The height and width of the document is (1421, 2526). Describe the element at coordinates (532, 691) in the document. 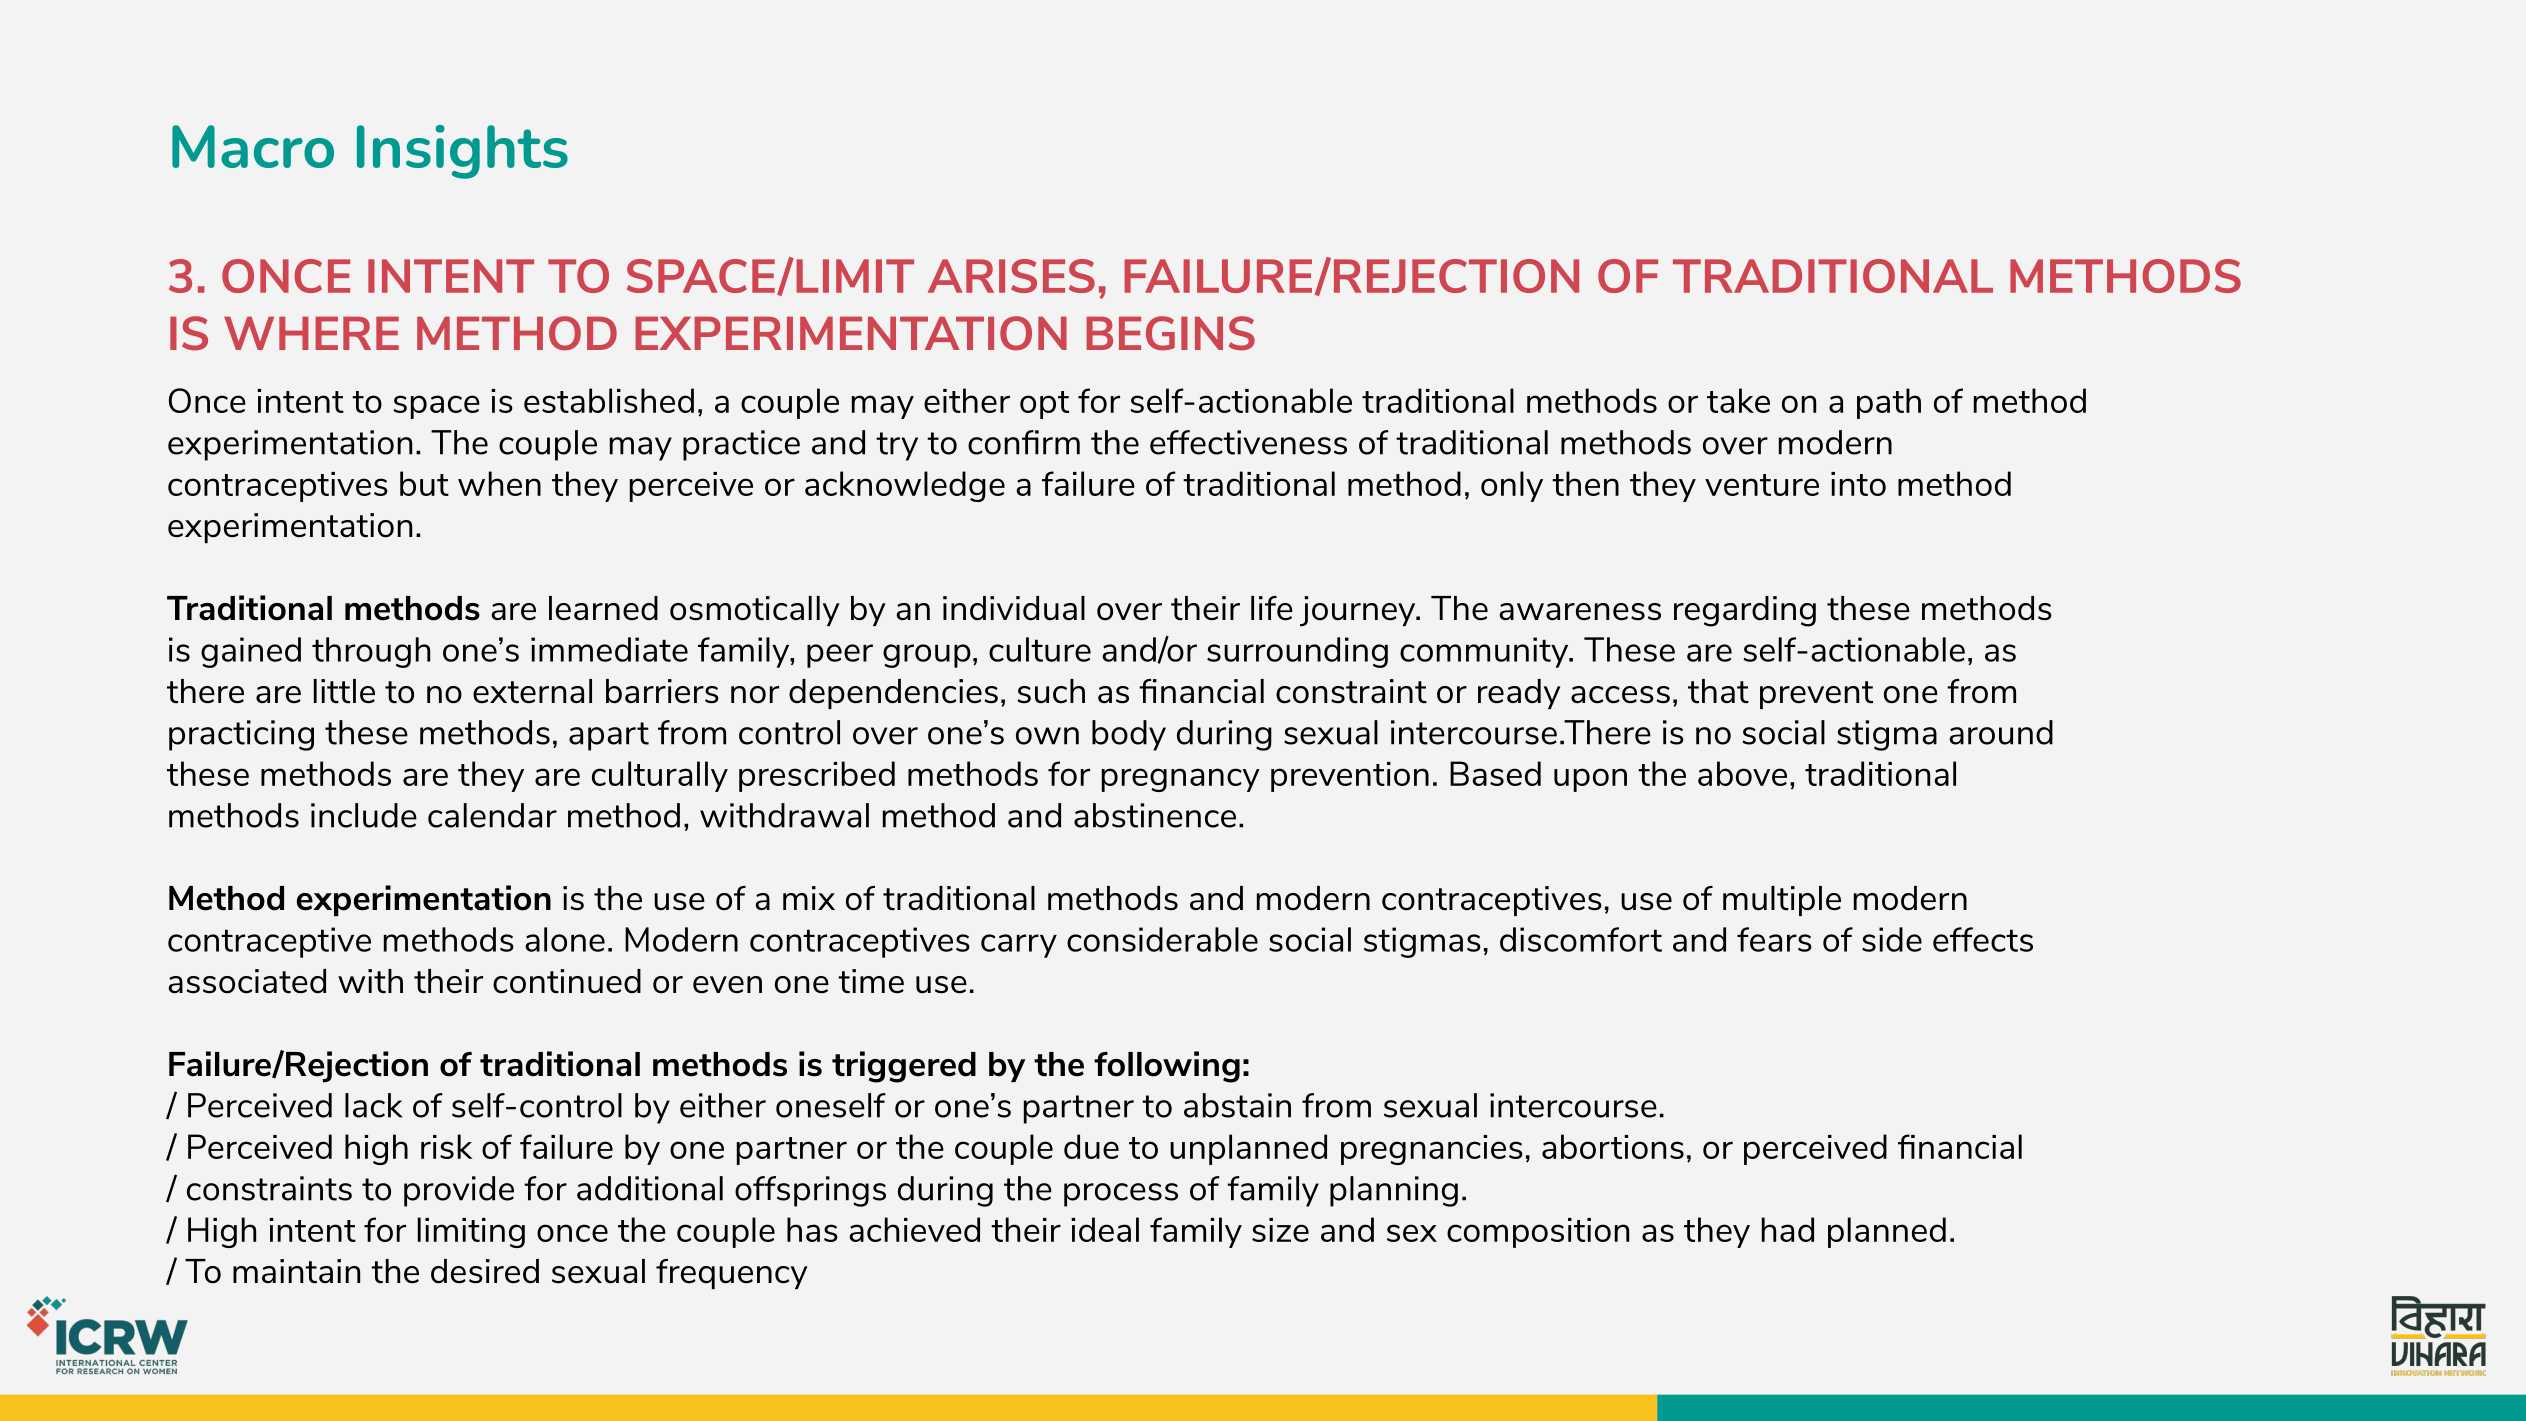

I see `external` at that location.
